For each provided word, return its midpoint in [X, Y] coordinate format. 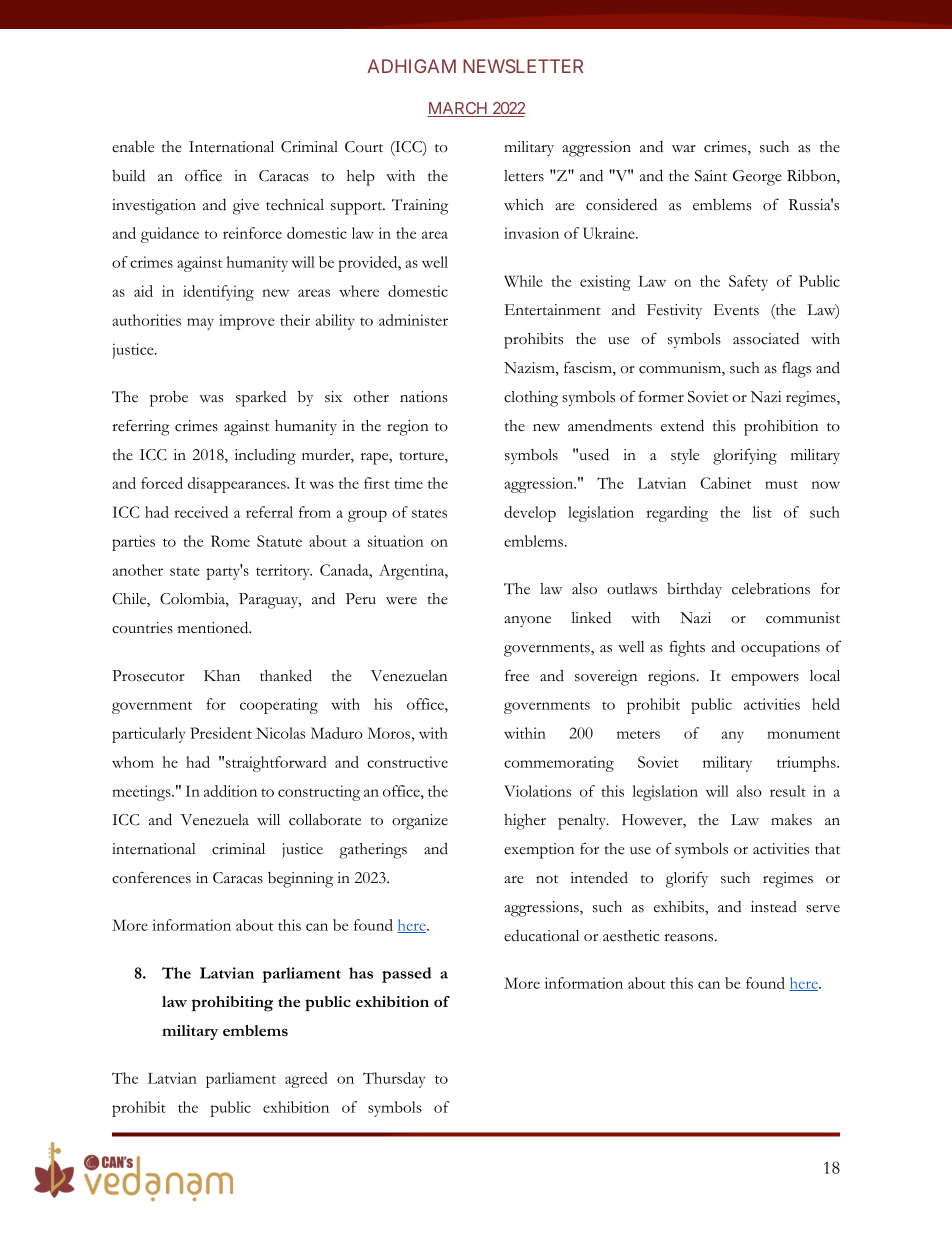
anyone [527, 621]
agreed [306, 1080]
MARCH [458, 109]
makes [791, 820]
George [757, 178]
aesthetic [631, 936]
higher [525, 822]
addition [230, 791]
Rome [230, 541]
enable [133, 147]
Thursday [394, 1080]
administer [413, 320]
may [200, 324]
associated [766, 338]
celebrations [771, 588]
